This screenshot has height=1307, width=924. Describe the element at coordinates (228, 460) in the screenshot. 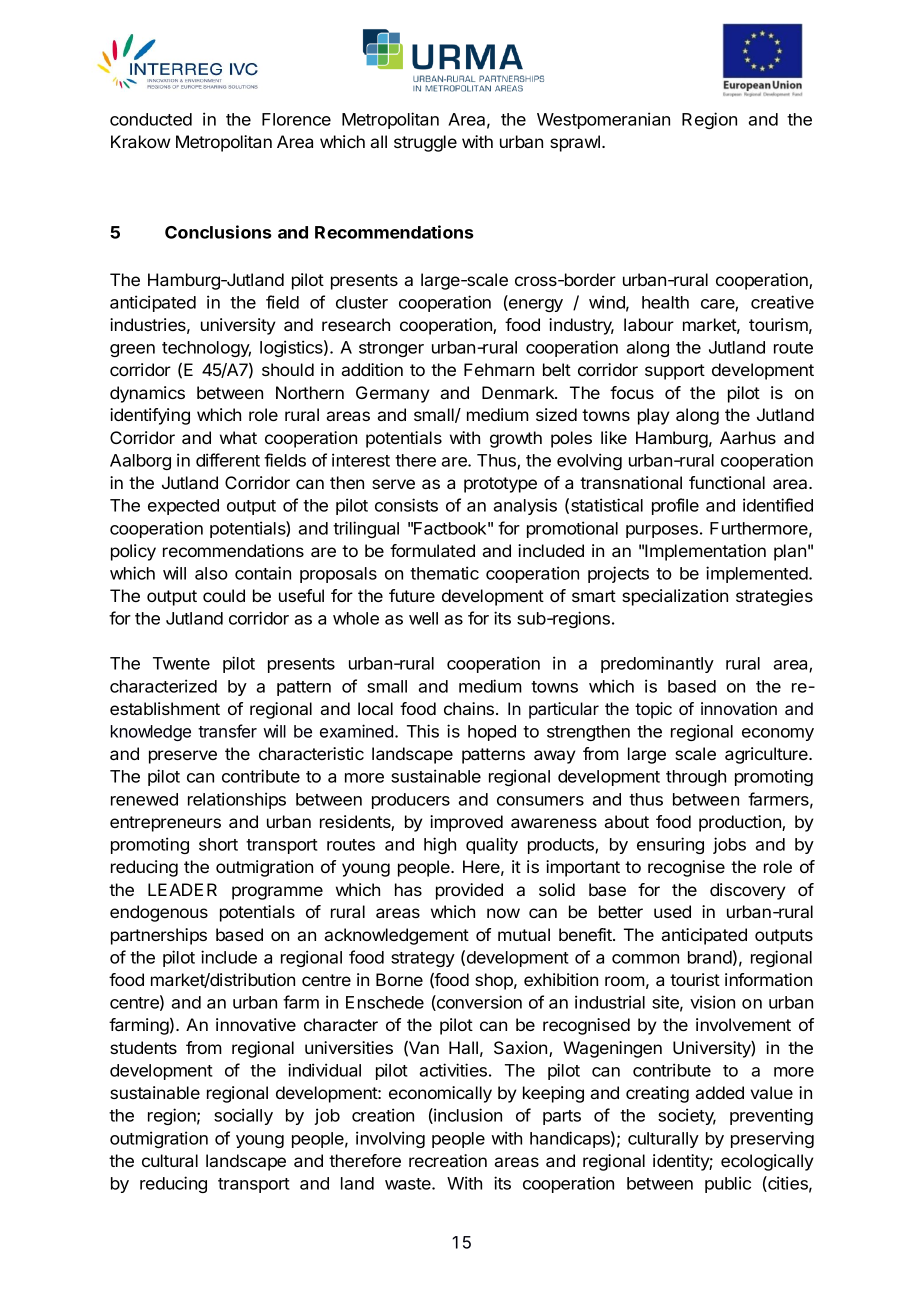

I see `different` at that location.
